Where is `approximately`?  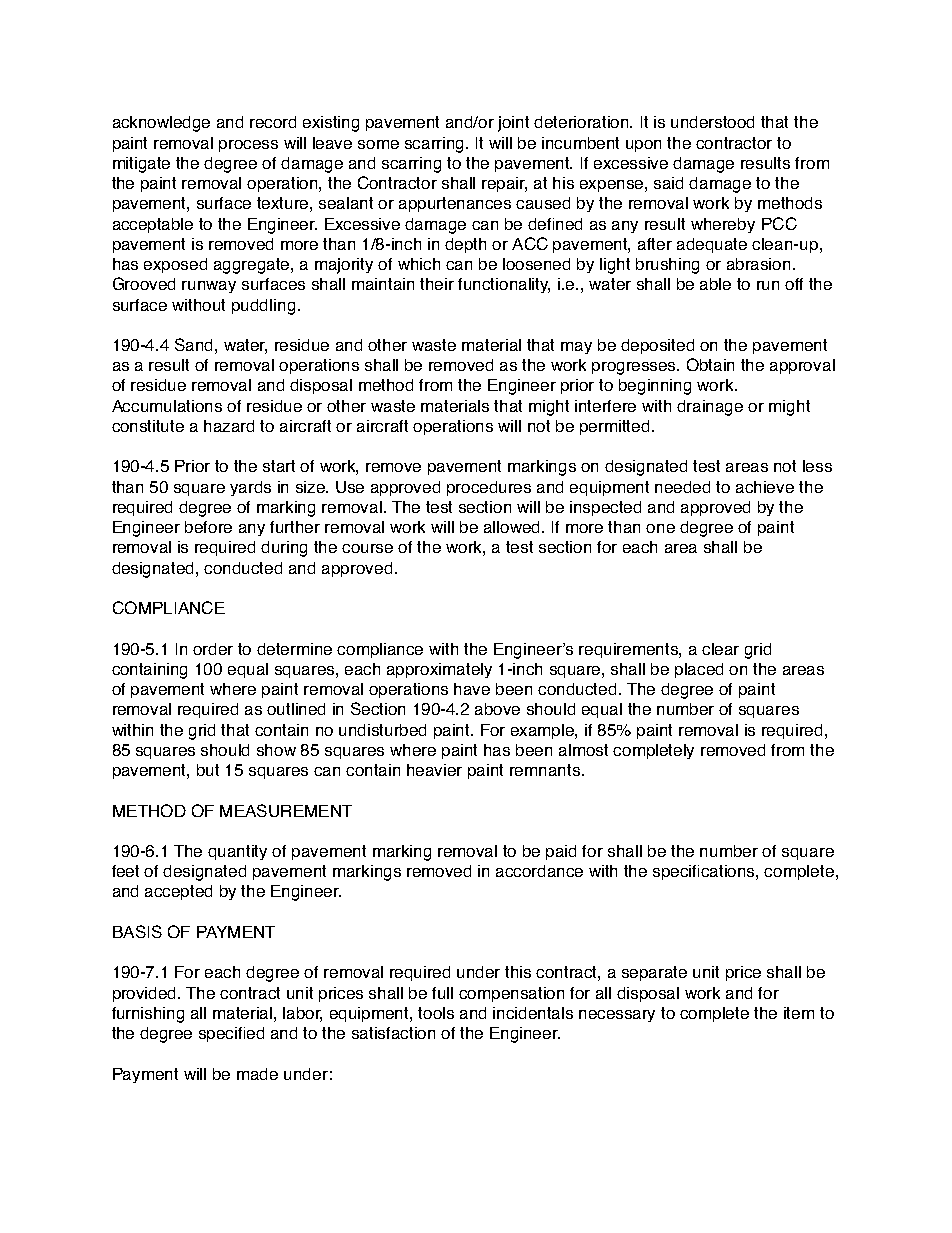
approximately is located at coordinates (439, 670).
